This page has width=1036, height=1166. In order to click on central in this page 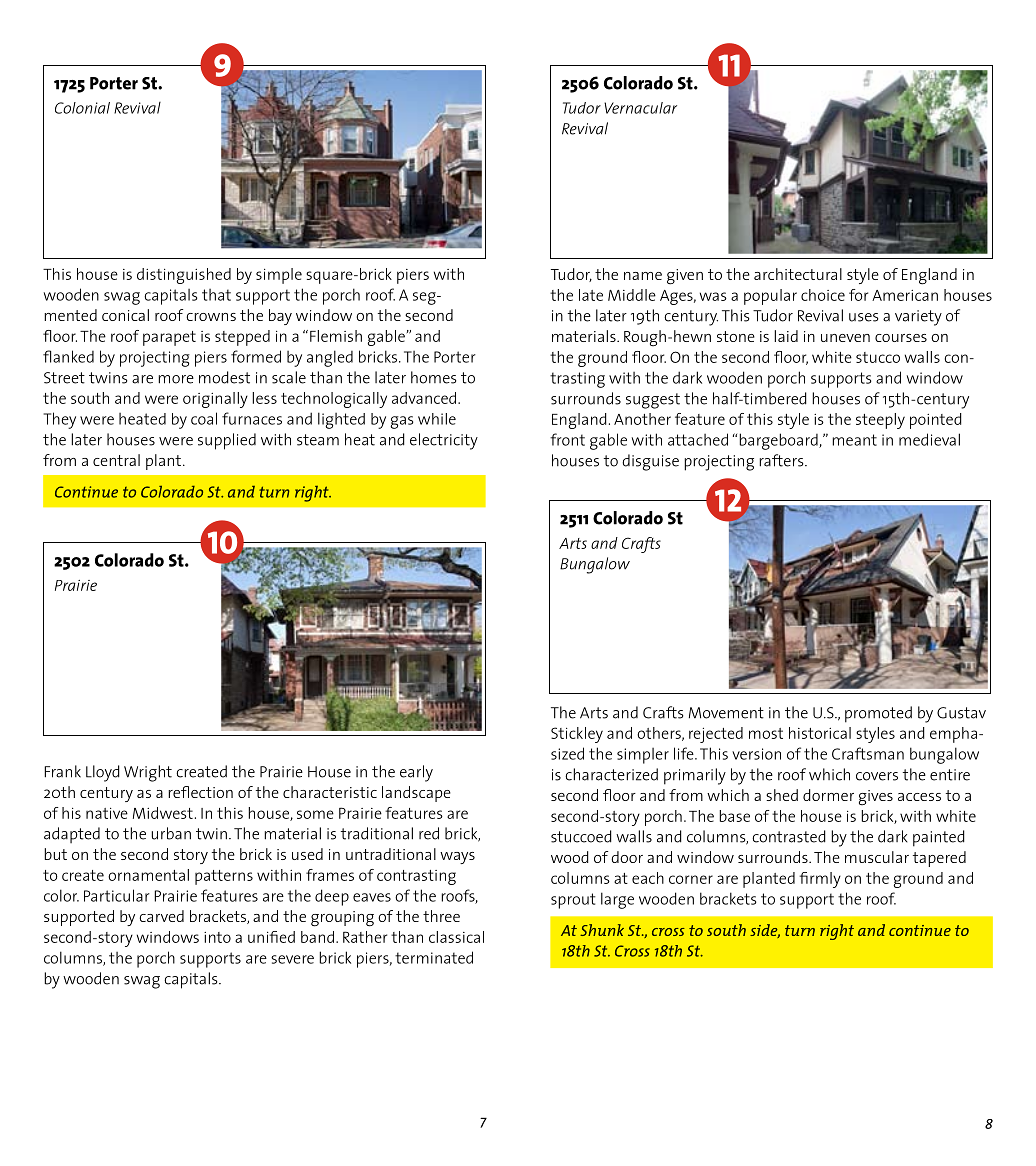, I will do `click(116, 460)`.
